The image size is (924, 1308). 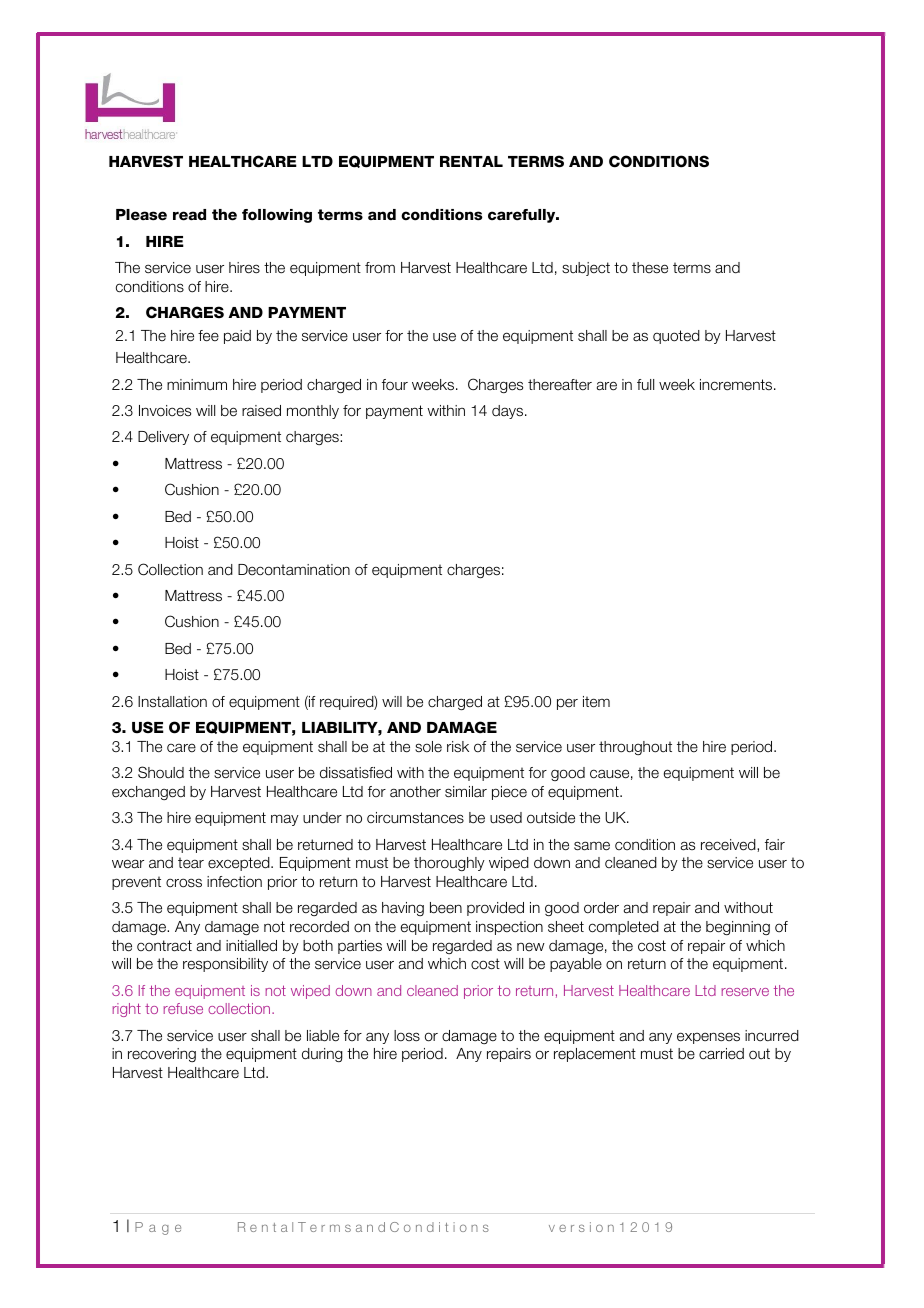 What do you see at coordinates (650, 268) in the screenshot?
I see `these` at bounding box center [650, 268].
